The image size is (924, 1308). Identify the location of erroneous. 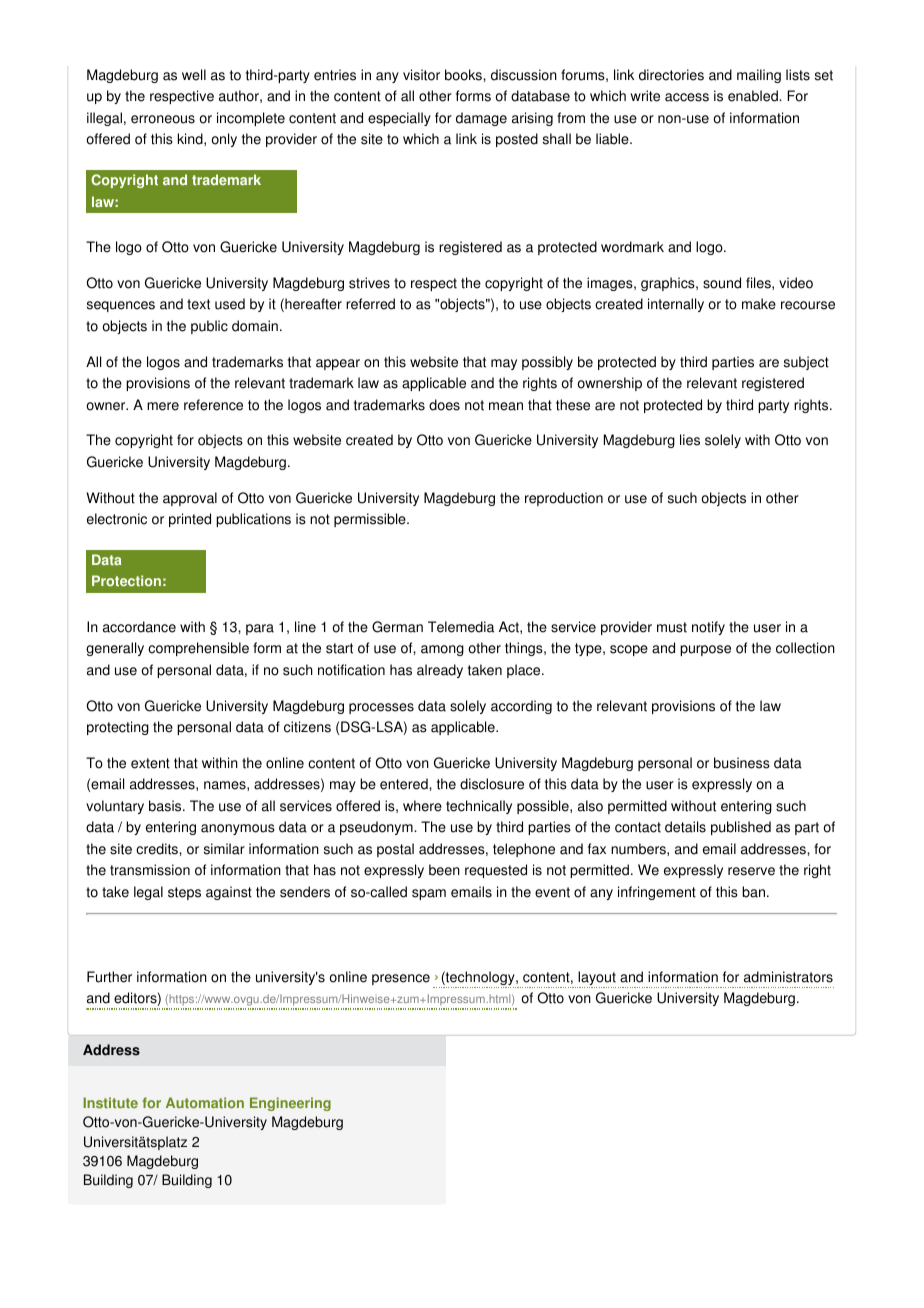
(163, 119).
